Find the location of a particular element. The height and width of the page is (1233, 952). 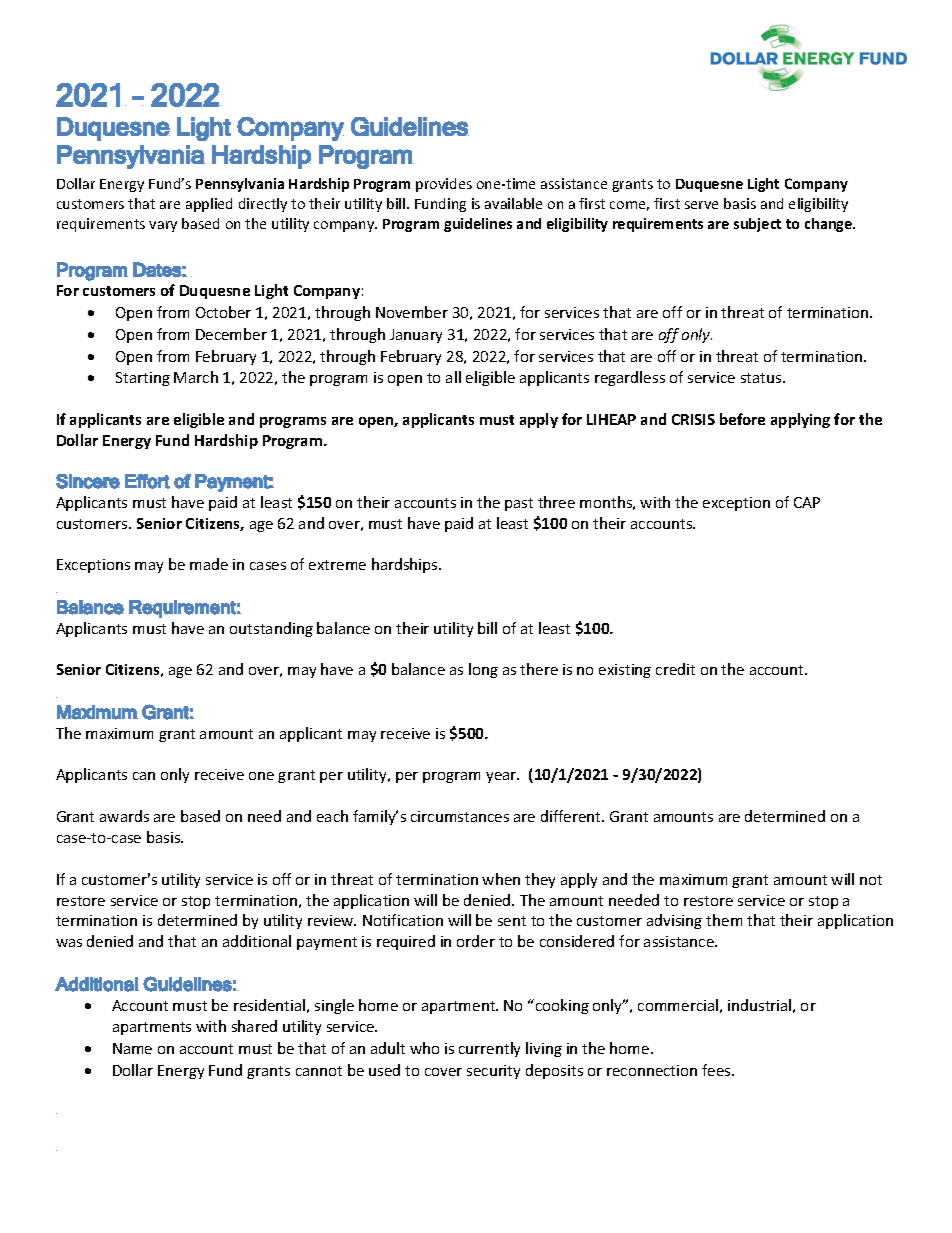

CAP is located at coordinates (807, 502).
